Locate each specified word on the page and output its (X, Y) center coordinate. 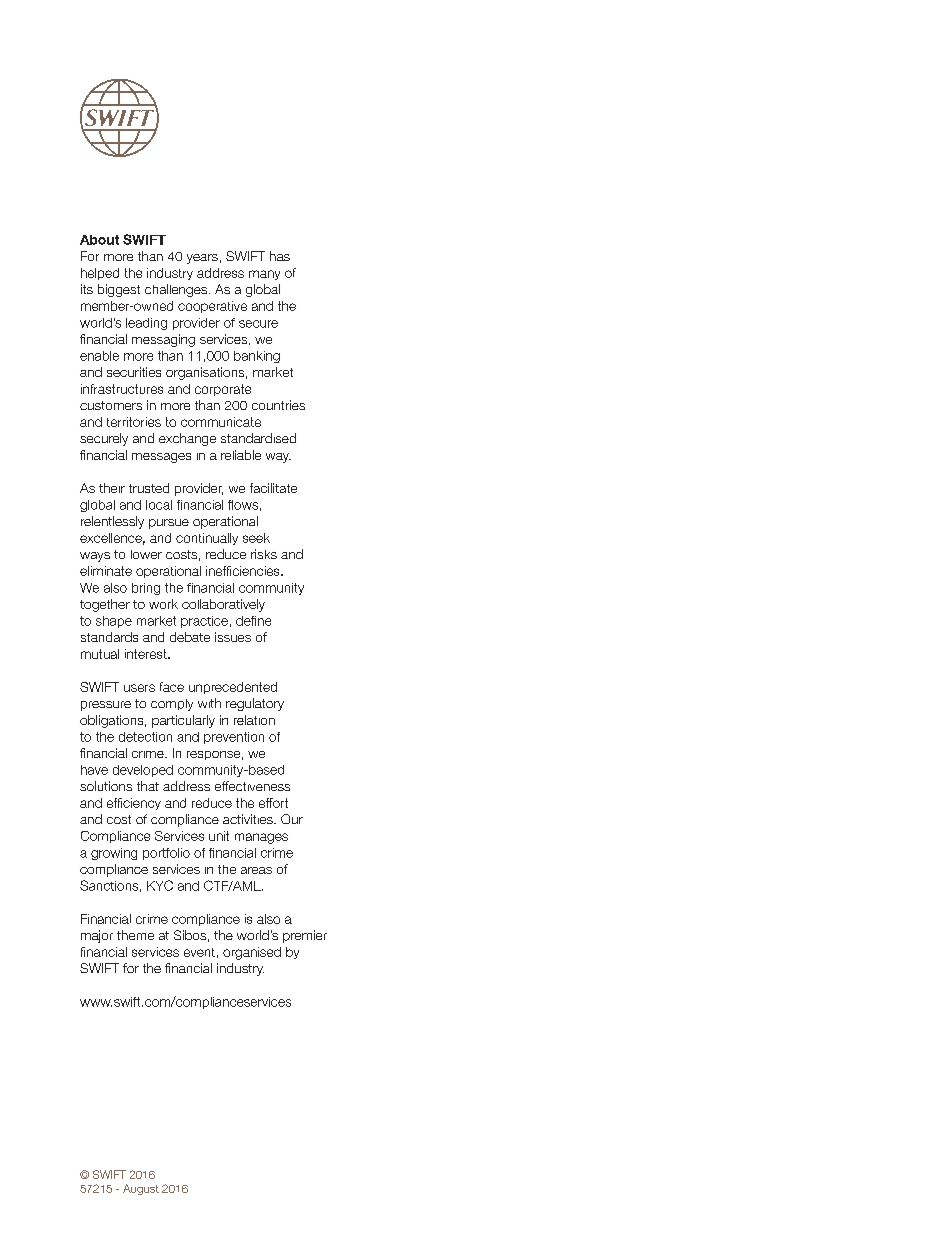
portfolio (166, 854)
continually (207, 539)
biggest (119, 290)
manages (261, 838)
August (141, 1189)
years (202, 259)
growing (114, 854)
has (280, 256)
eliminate (106, 571)
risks (264, 554)
